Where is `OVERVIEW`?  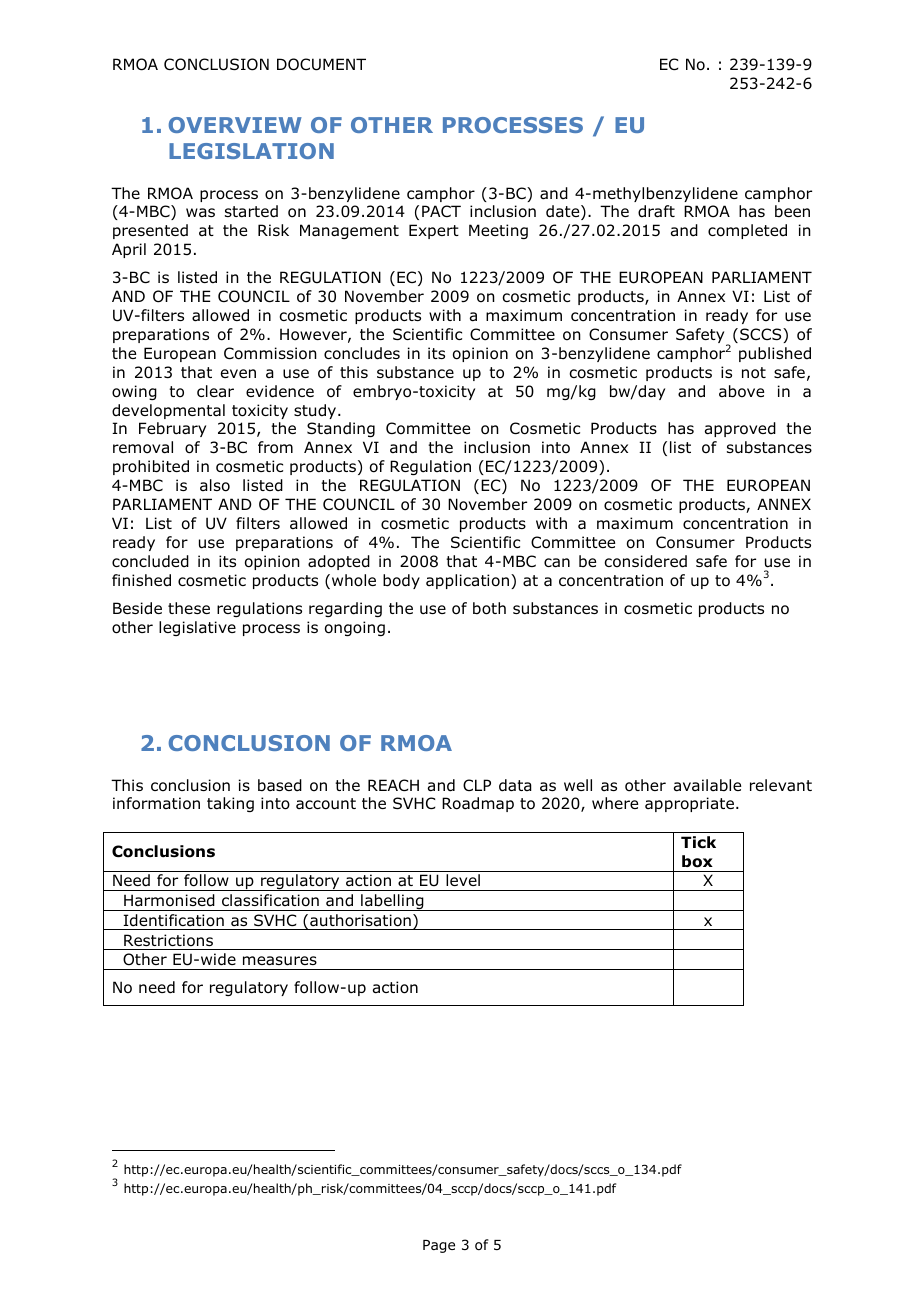 OVERVIEW is located at coordinates (235, 125).
